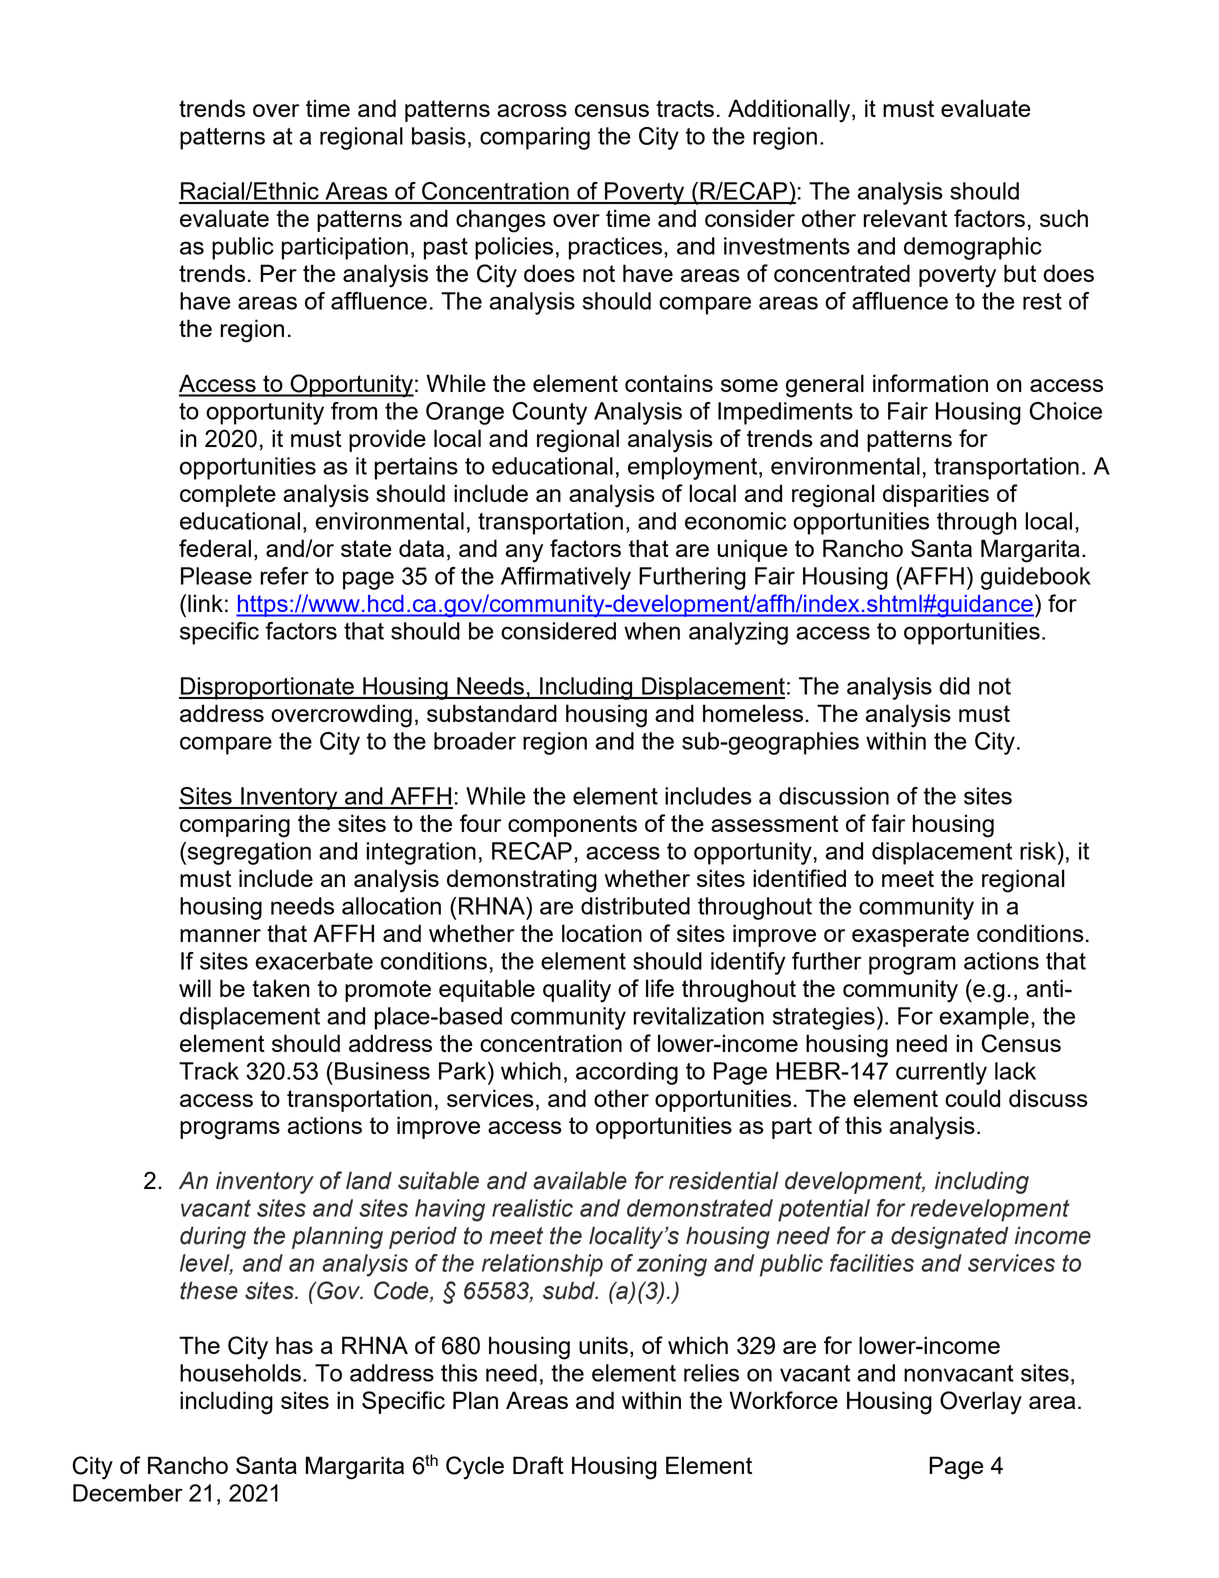  Describe the element at coordinates (549, 413) in the image. I see `County` at that location.
